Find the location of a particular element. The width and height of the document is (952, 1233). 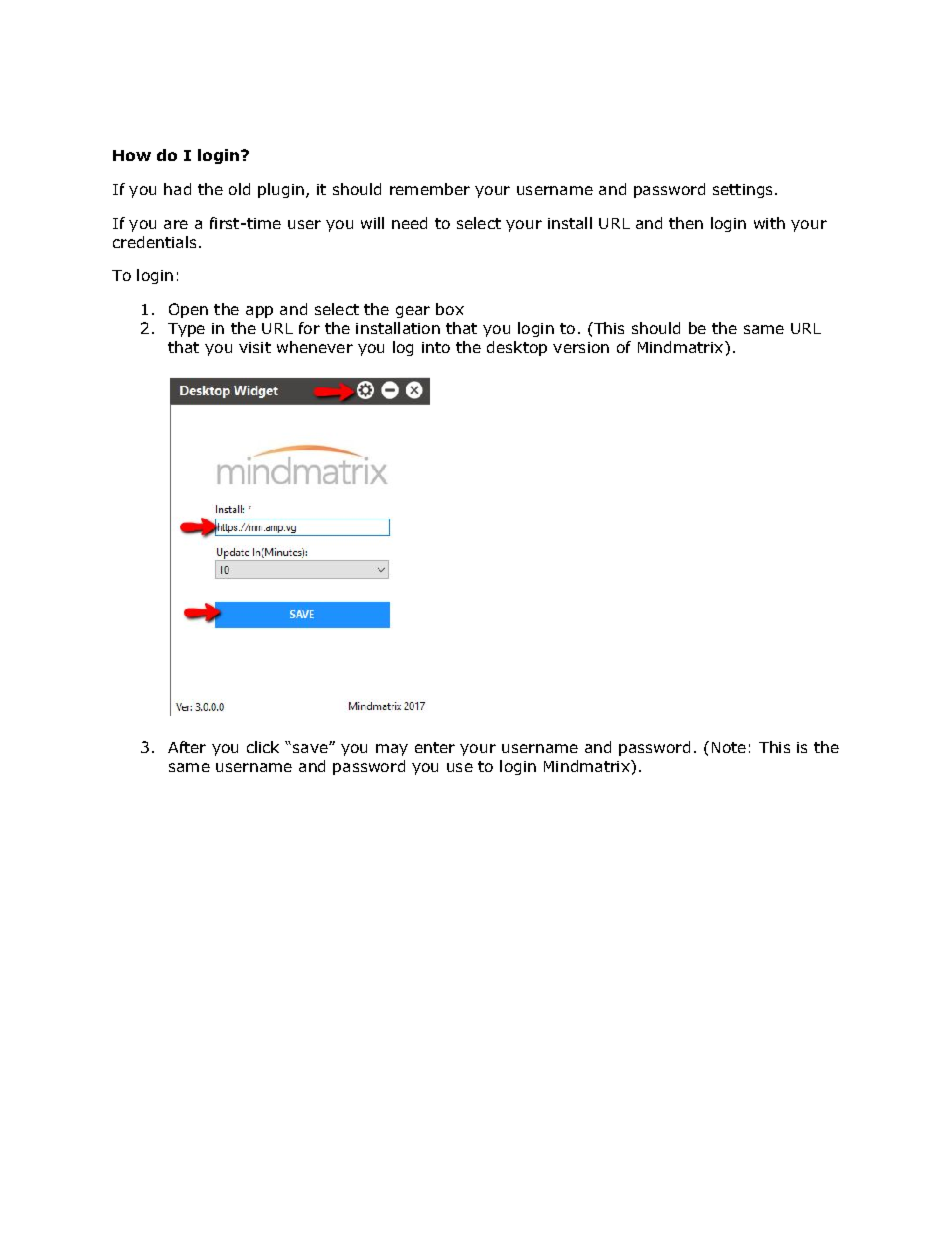

version is located at coordinates (581, 347).
